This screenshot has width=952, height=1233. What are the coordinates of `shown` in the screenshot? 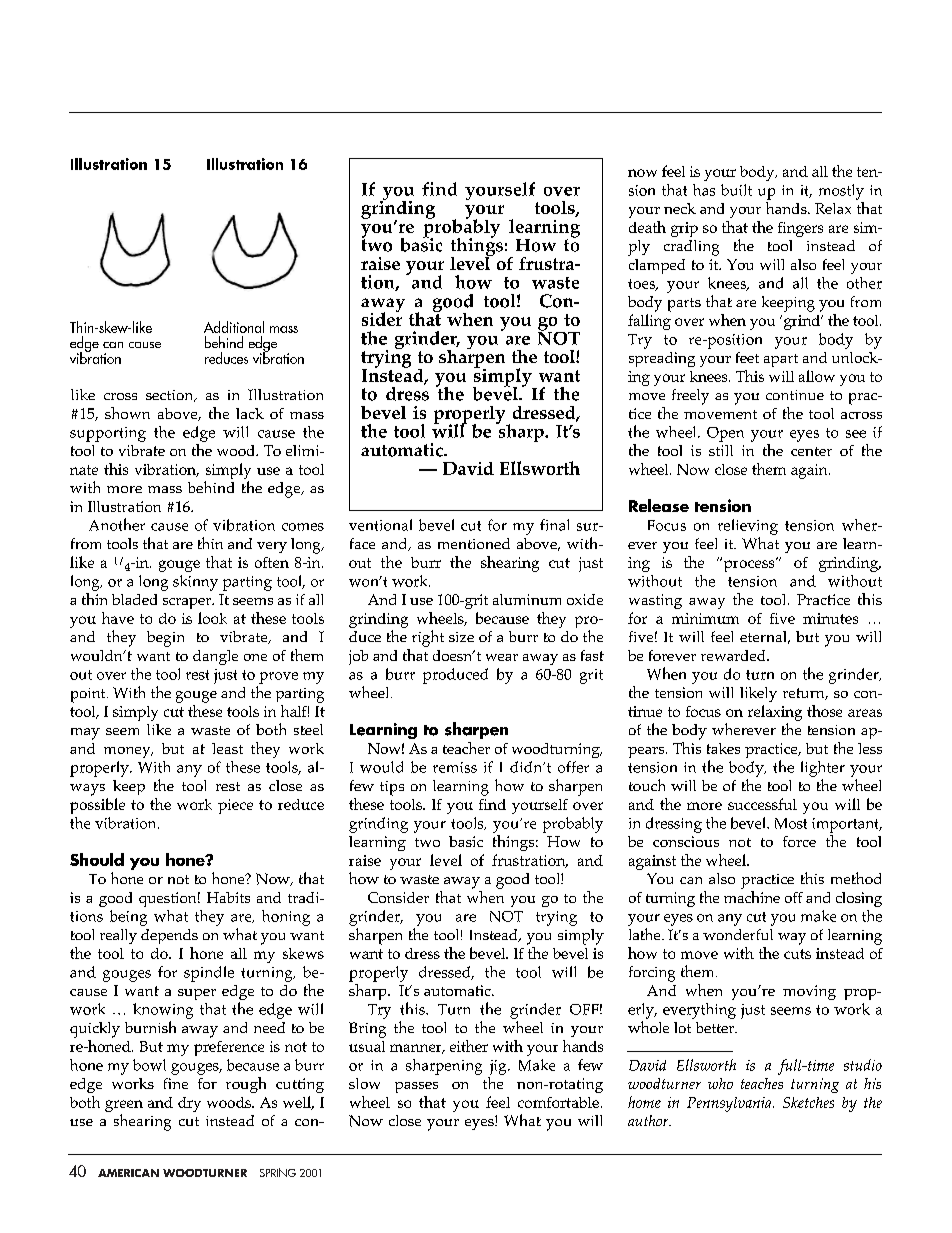 It's located at (127, 413).
